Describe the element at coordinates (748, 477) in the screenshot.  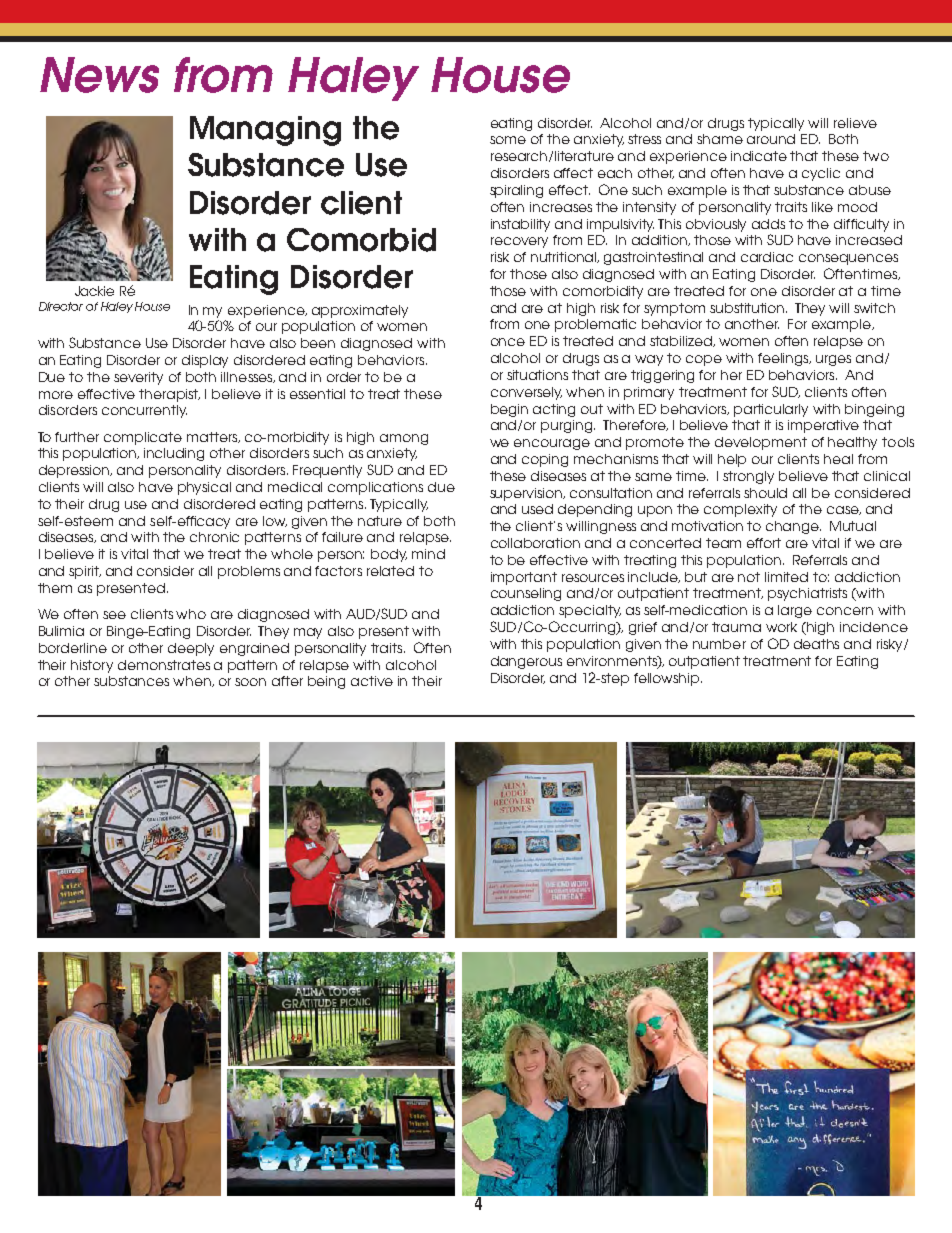
I see `strongly` at that location.
